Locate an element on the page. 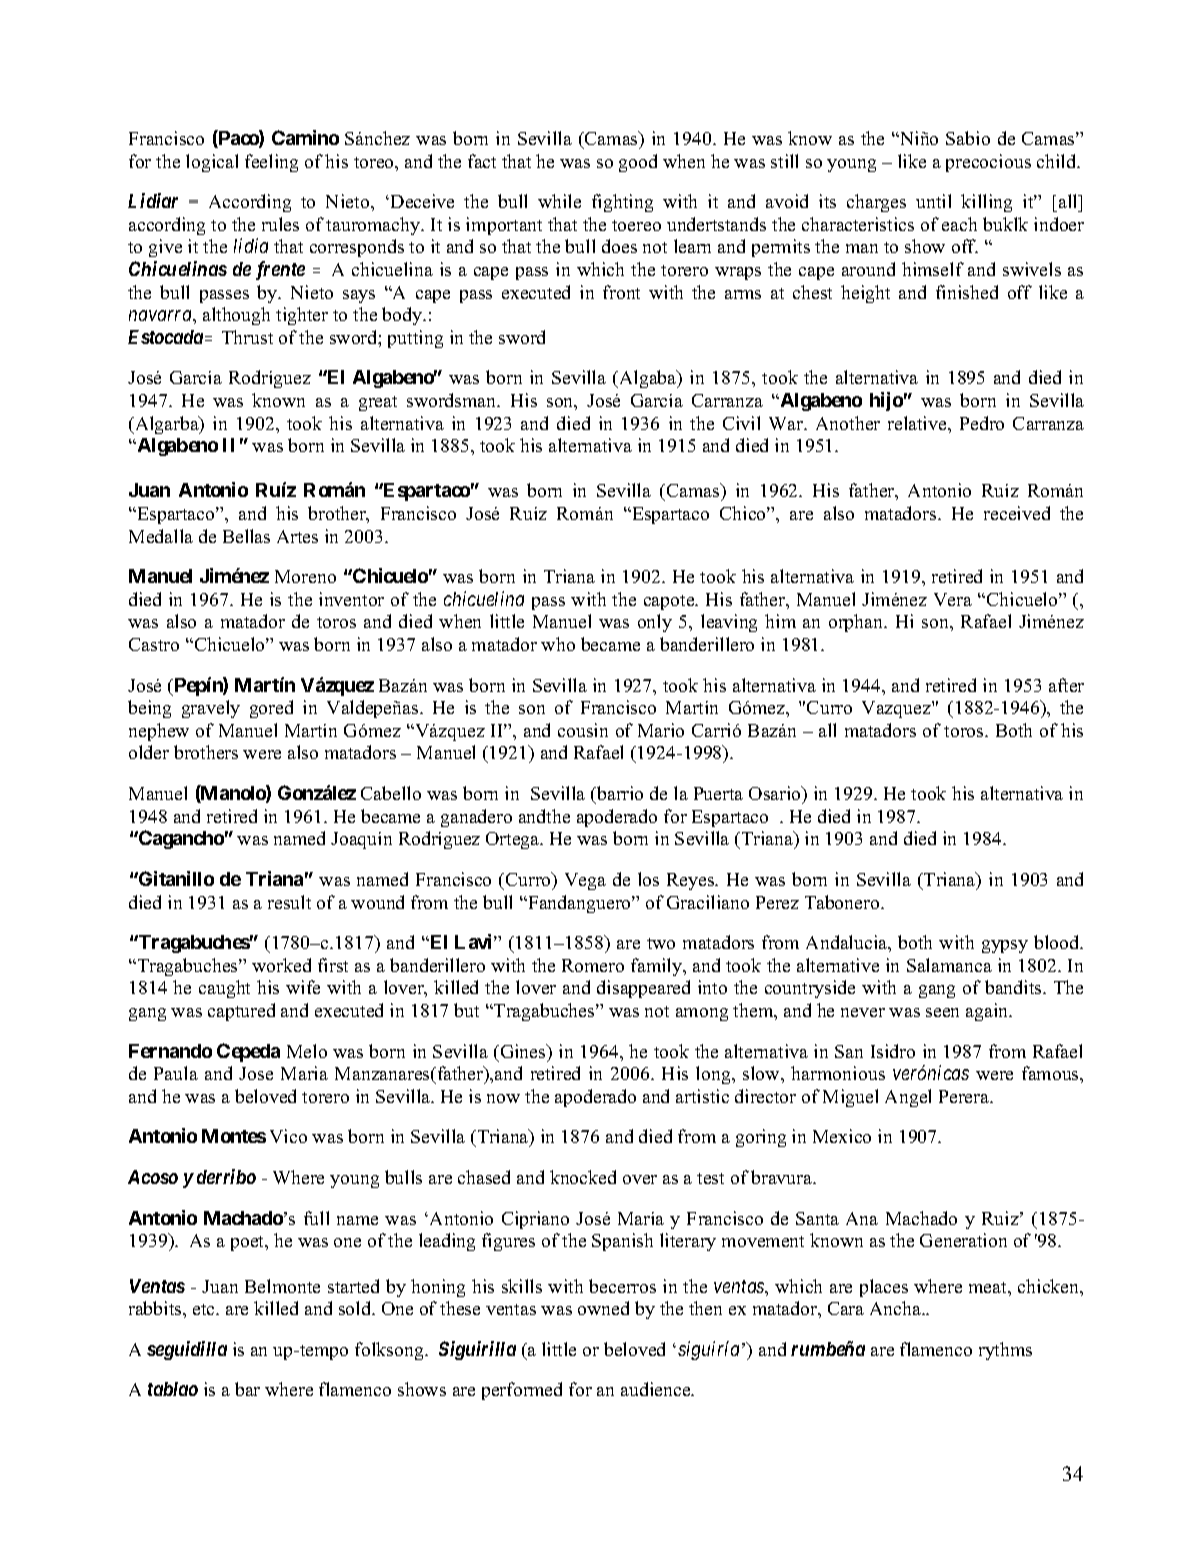  after is located at coordinates (1066, 685).
